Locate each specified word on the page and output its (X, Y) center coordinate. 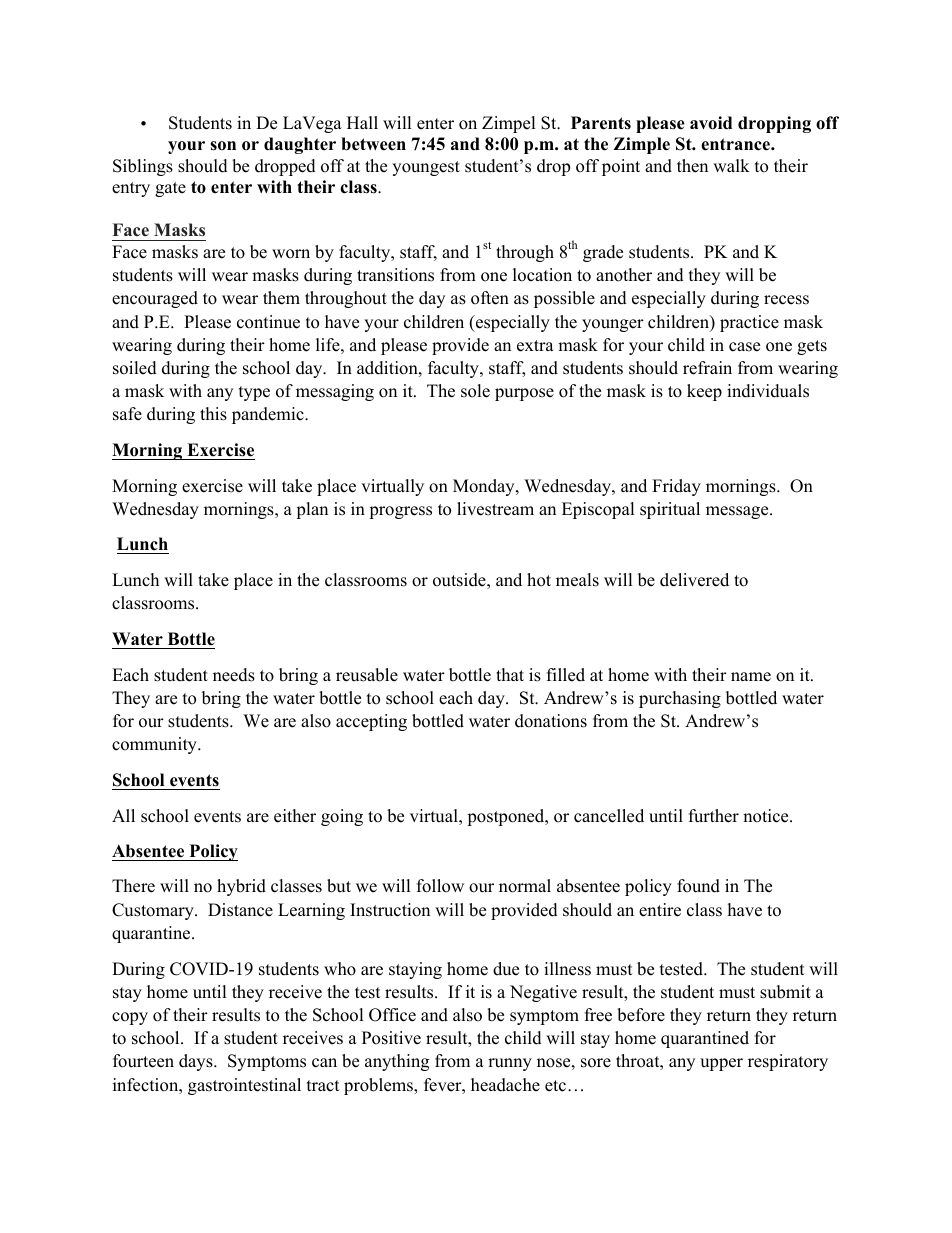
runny (510, 1064)
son (223, 146)
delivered (694, 580)
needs (234, 675)
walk (731, 165)
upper (721, 1064)
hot (539, 580)
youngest (426, 168)
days (197, 1062)
